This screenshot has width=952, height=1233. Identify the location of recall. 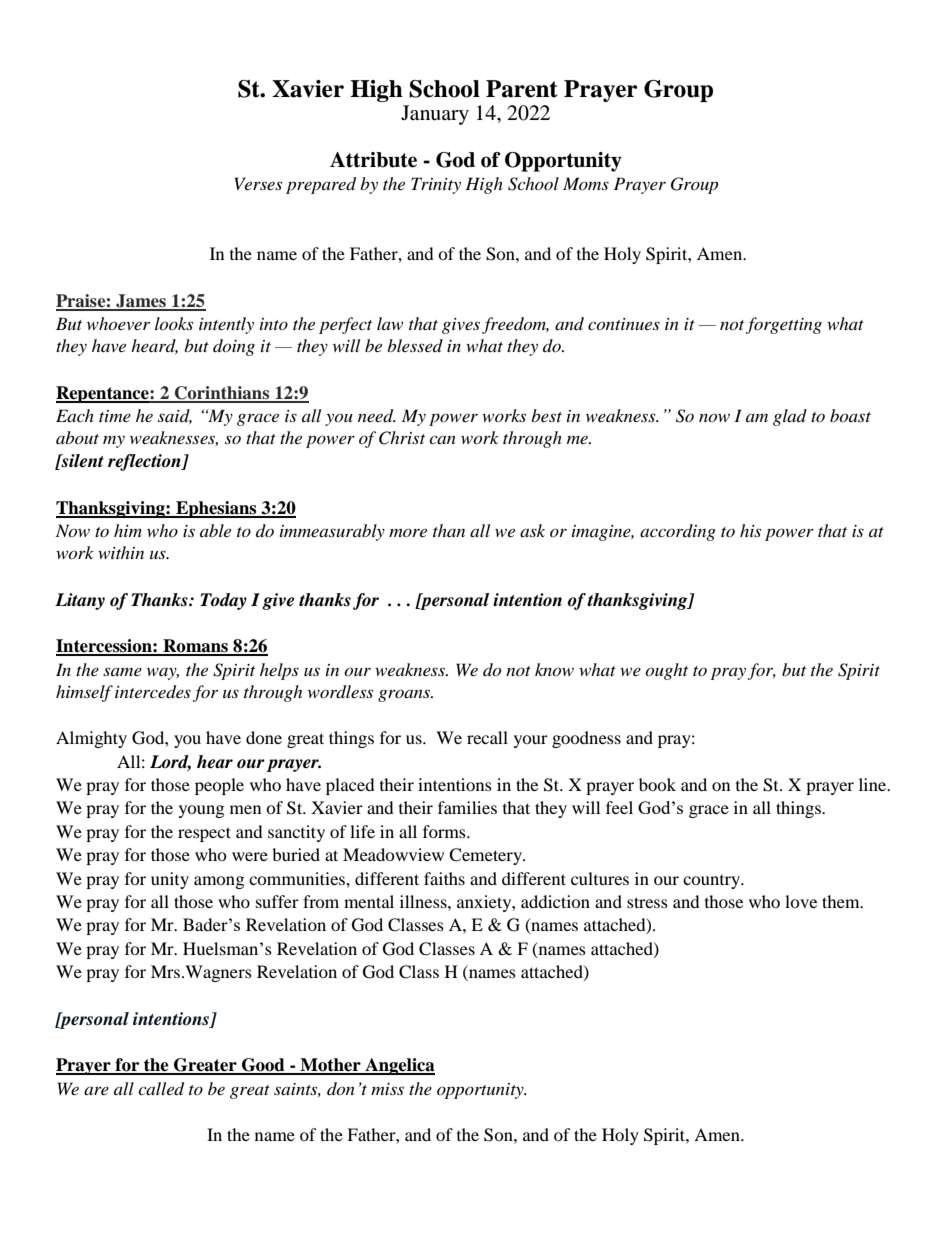
(487, 737).
